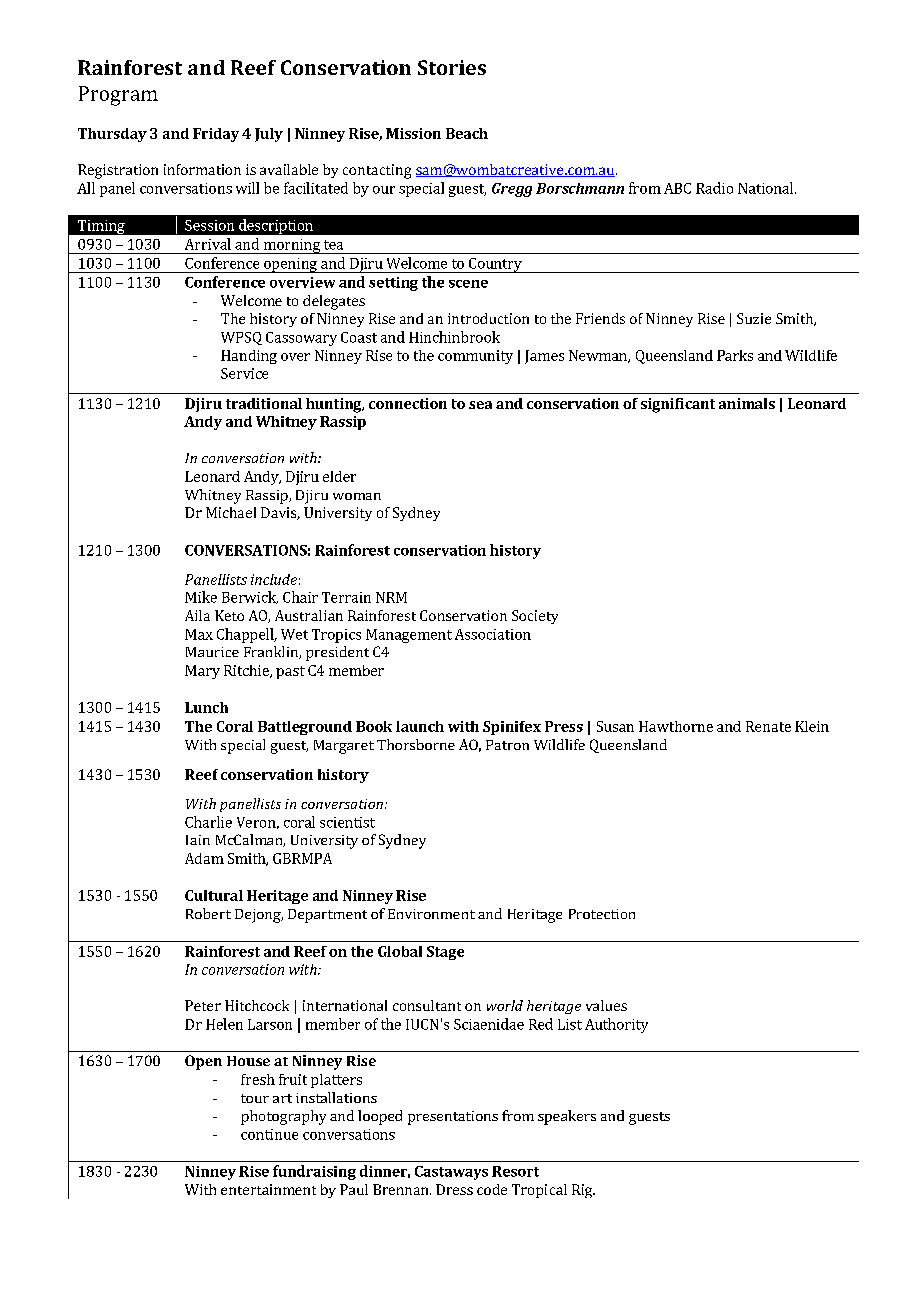 This image has width=924, height=1308. What do you see at coordinates (231, 512) in the image?
I see `Michael` at bounding box center [231, 512].
